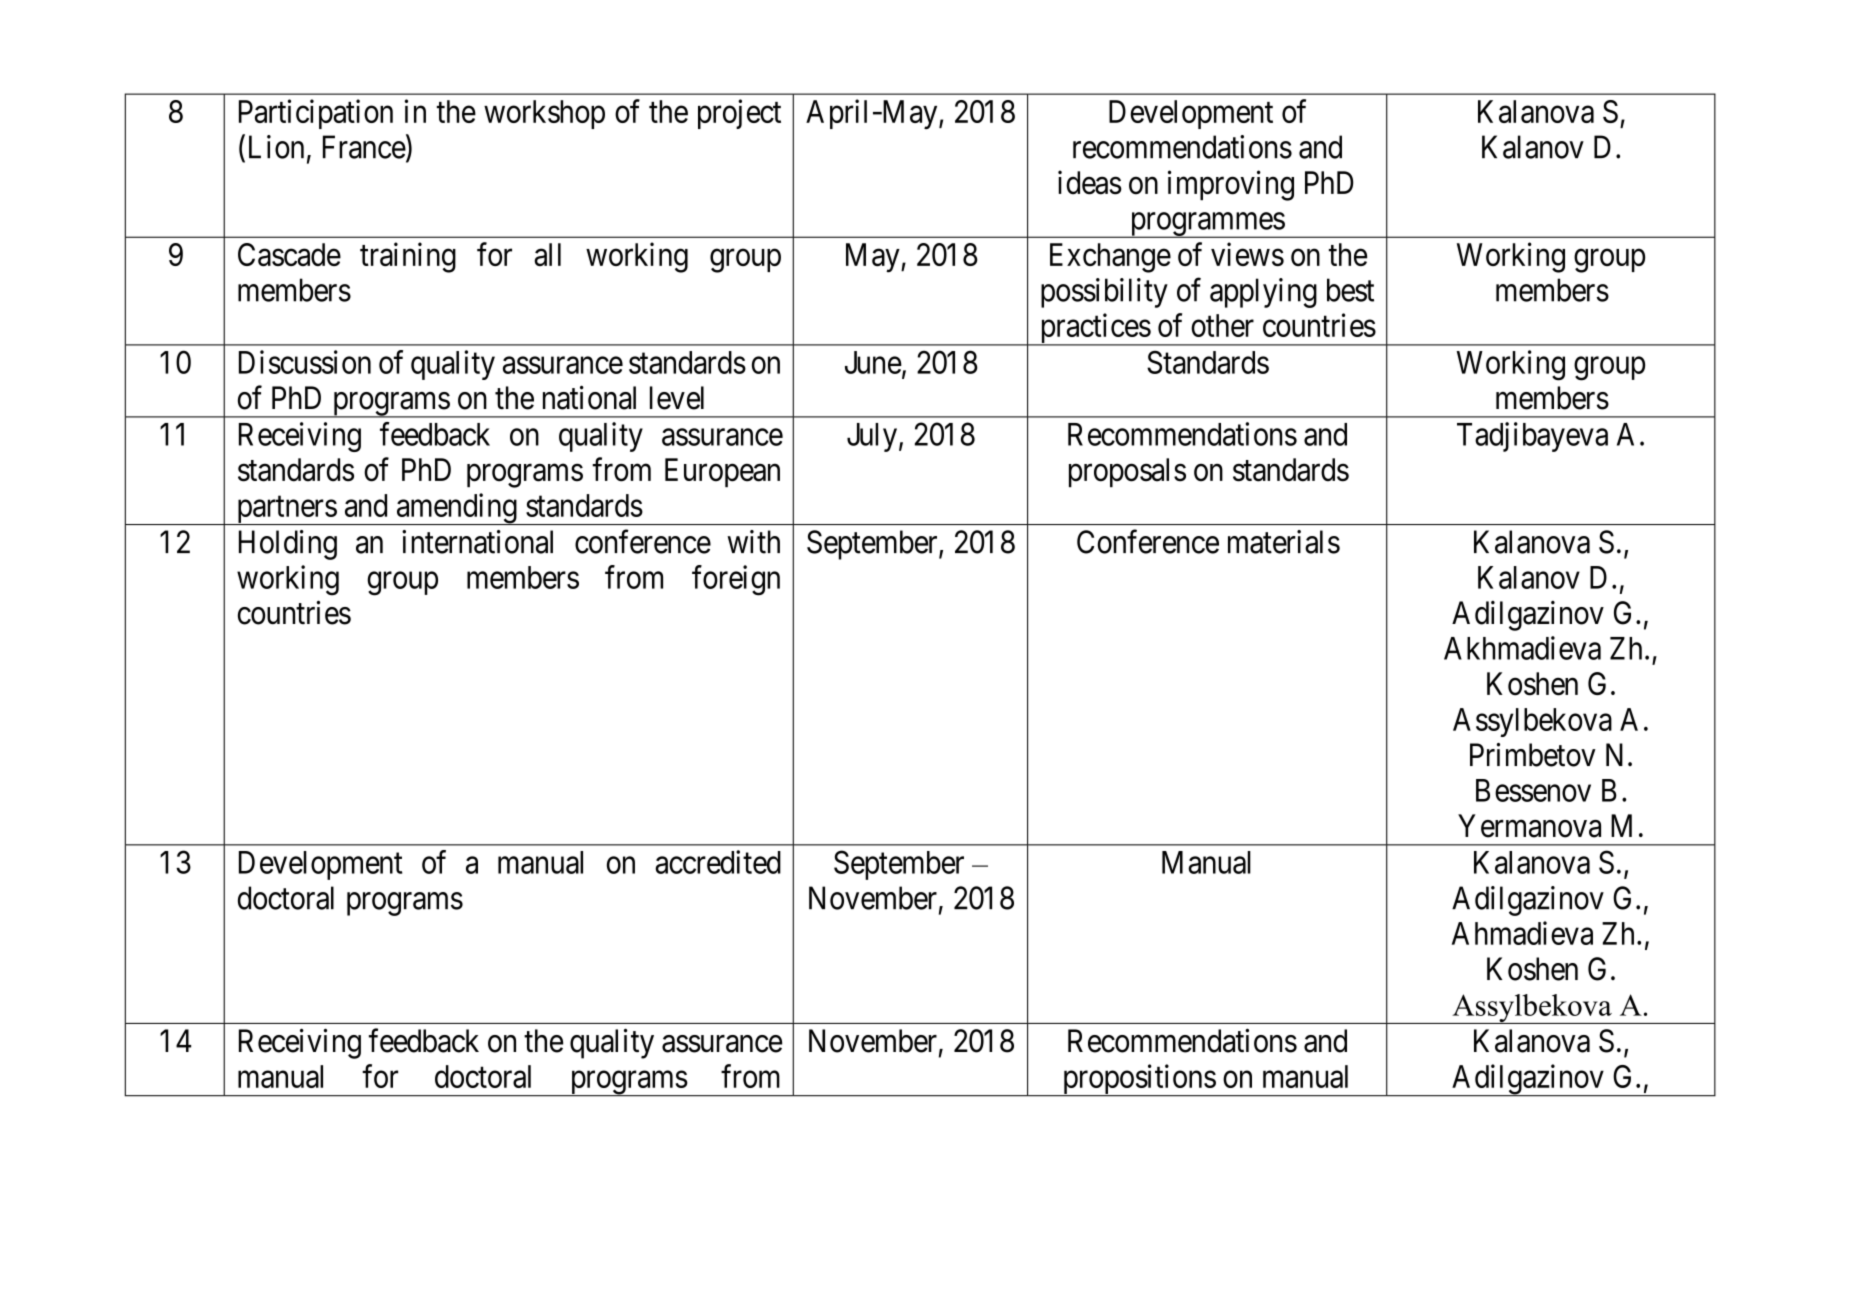  Describe the element at coordinates (739, 114) in the image. I see `project` at that location.
